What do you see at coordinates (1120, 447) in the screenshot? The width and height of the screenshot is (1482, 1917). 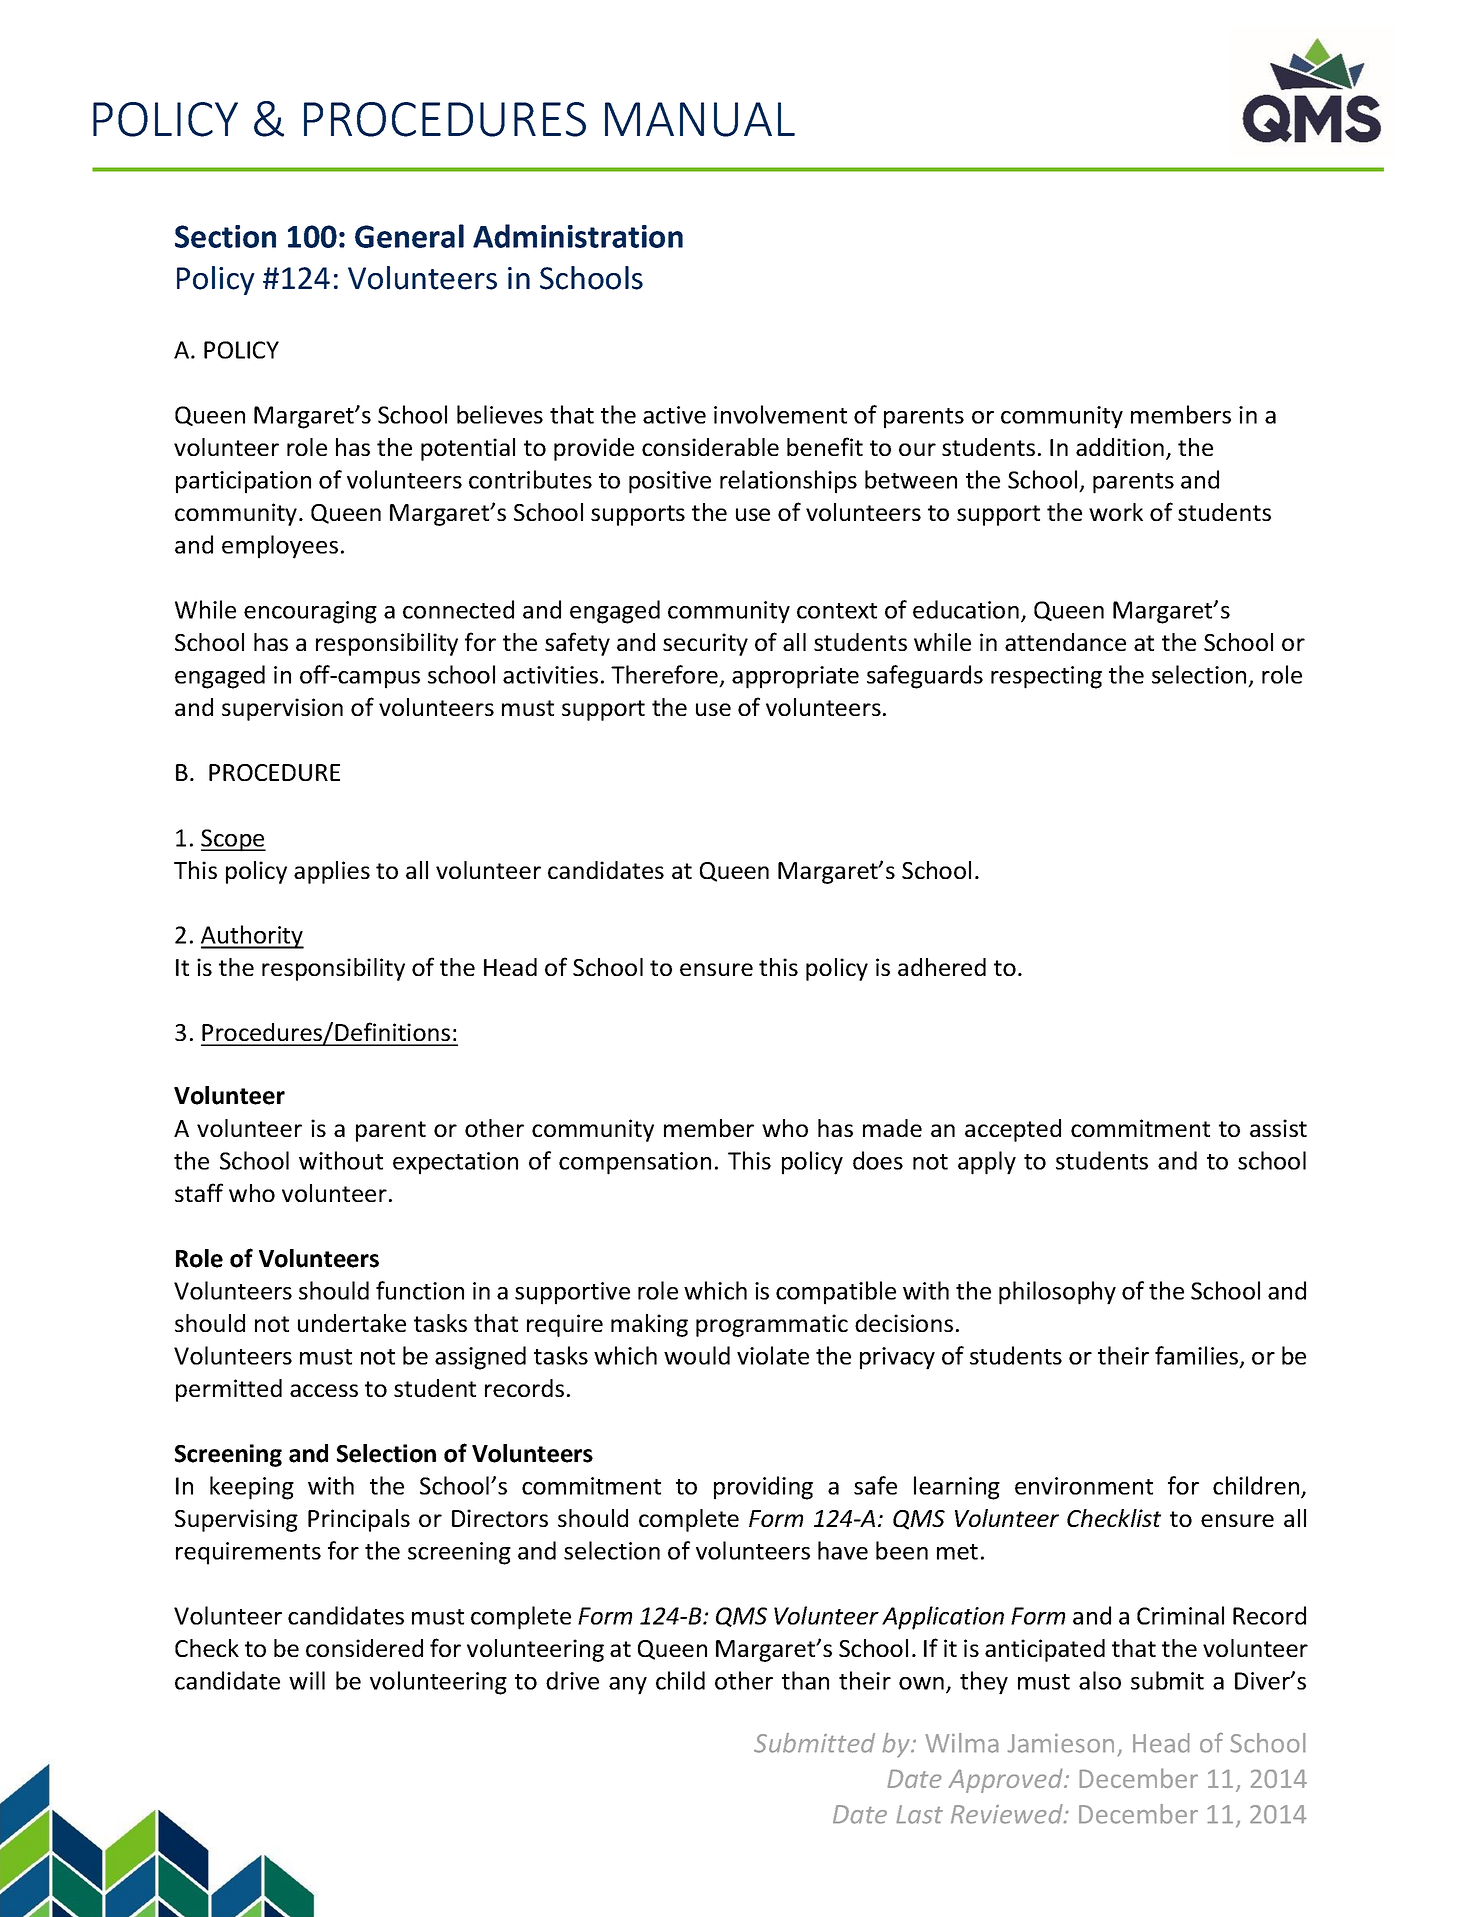 I see `addition` at bounding box center [1120, 447].
